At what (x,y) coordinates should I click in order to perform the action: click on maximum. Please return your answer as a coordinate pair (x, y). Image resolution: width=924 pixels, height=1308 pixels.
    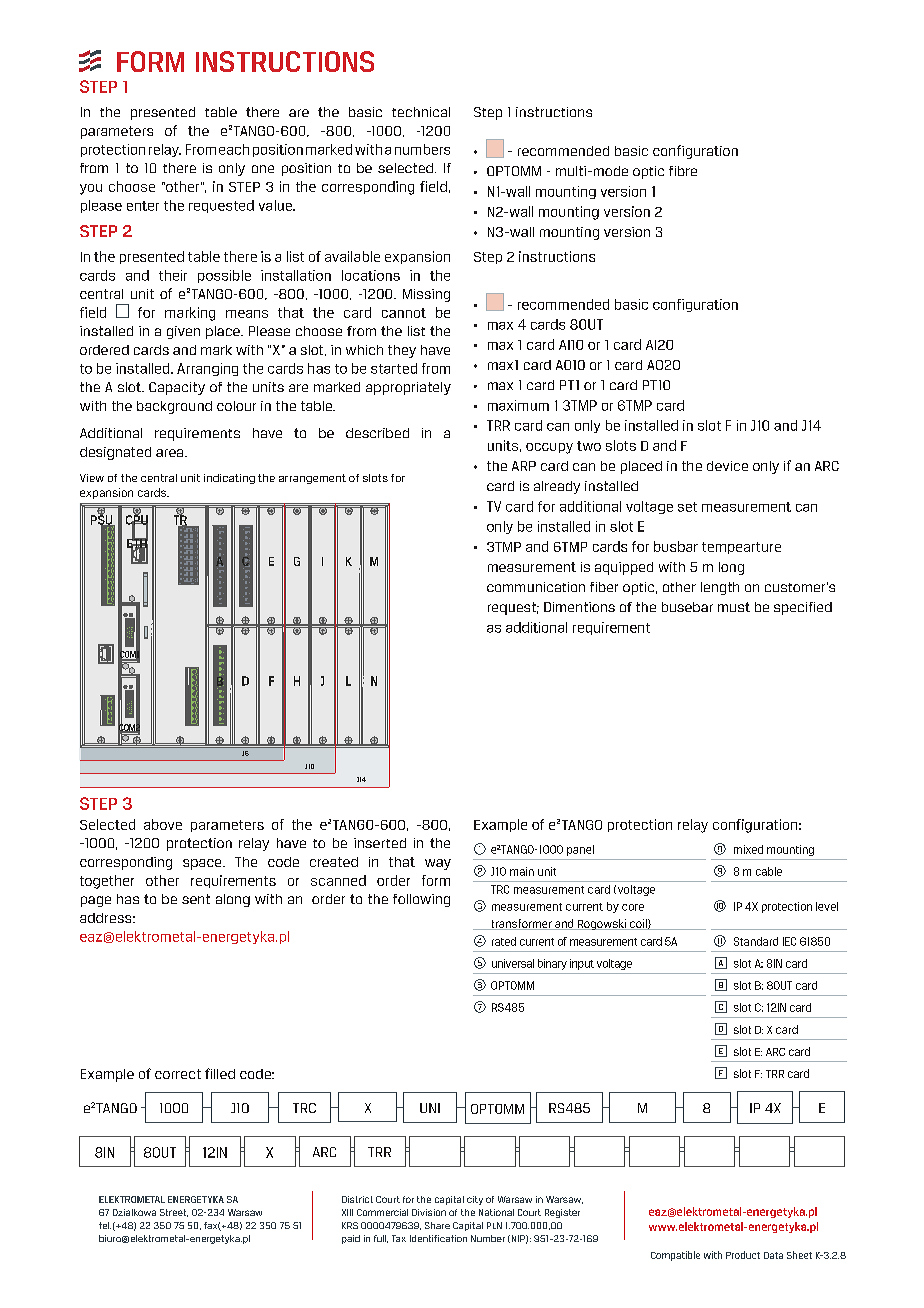
    Looking at the image, I should click on (518, 405).
